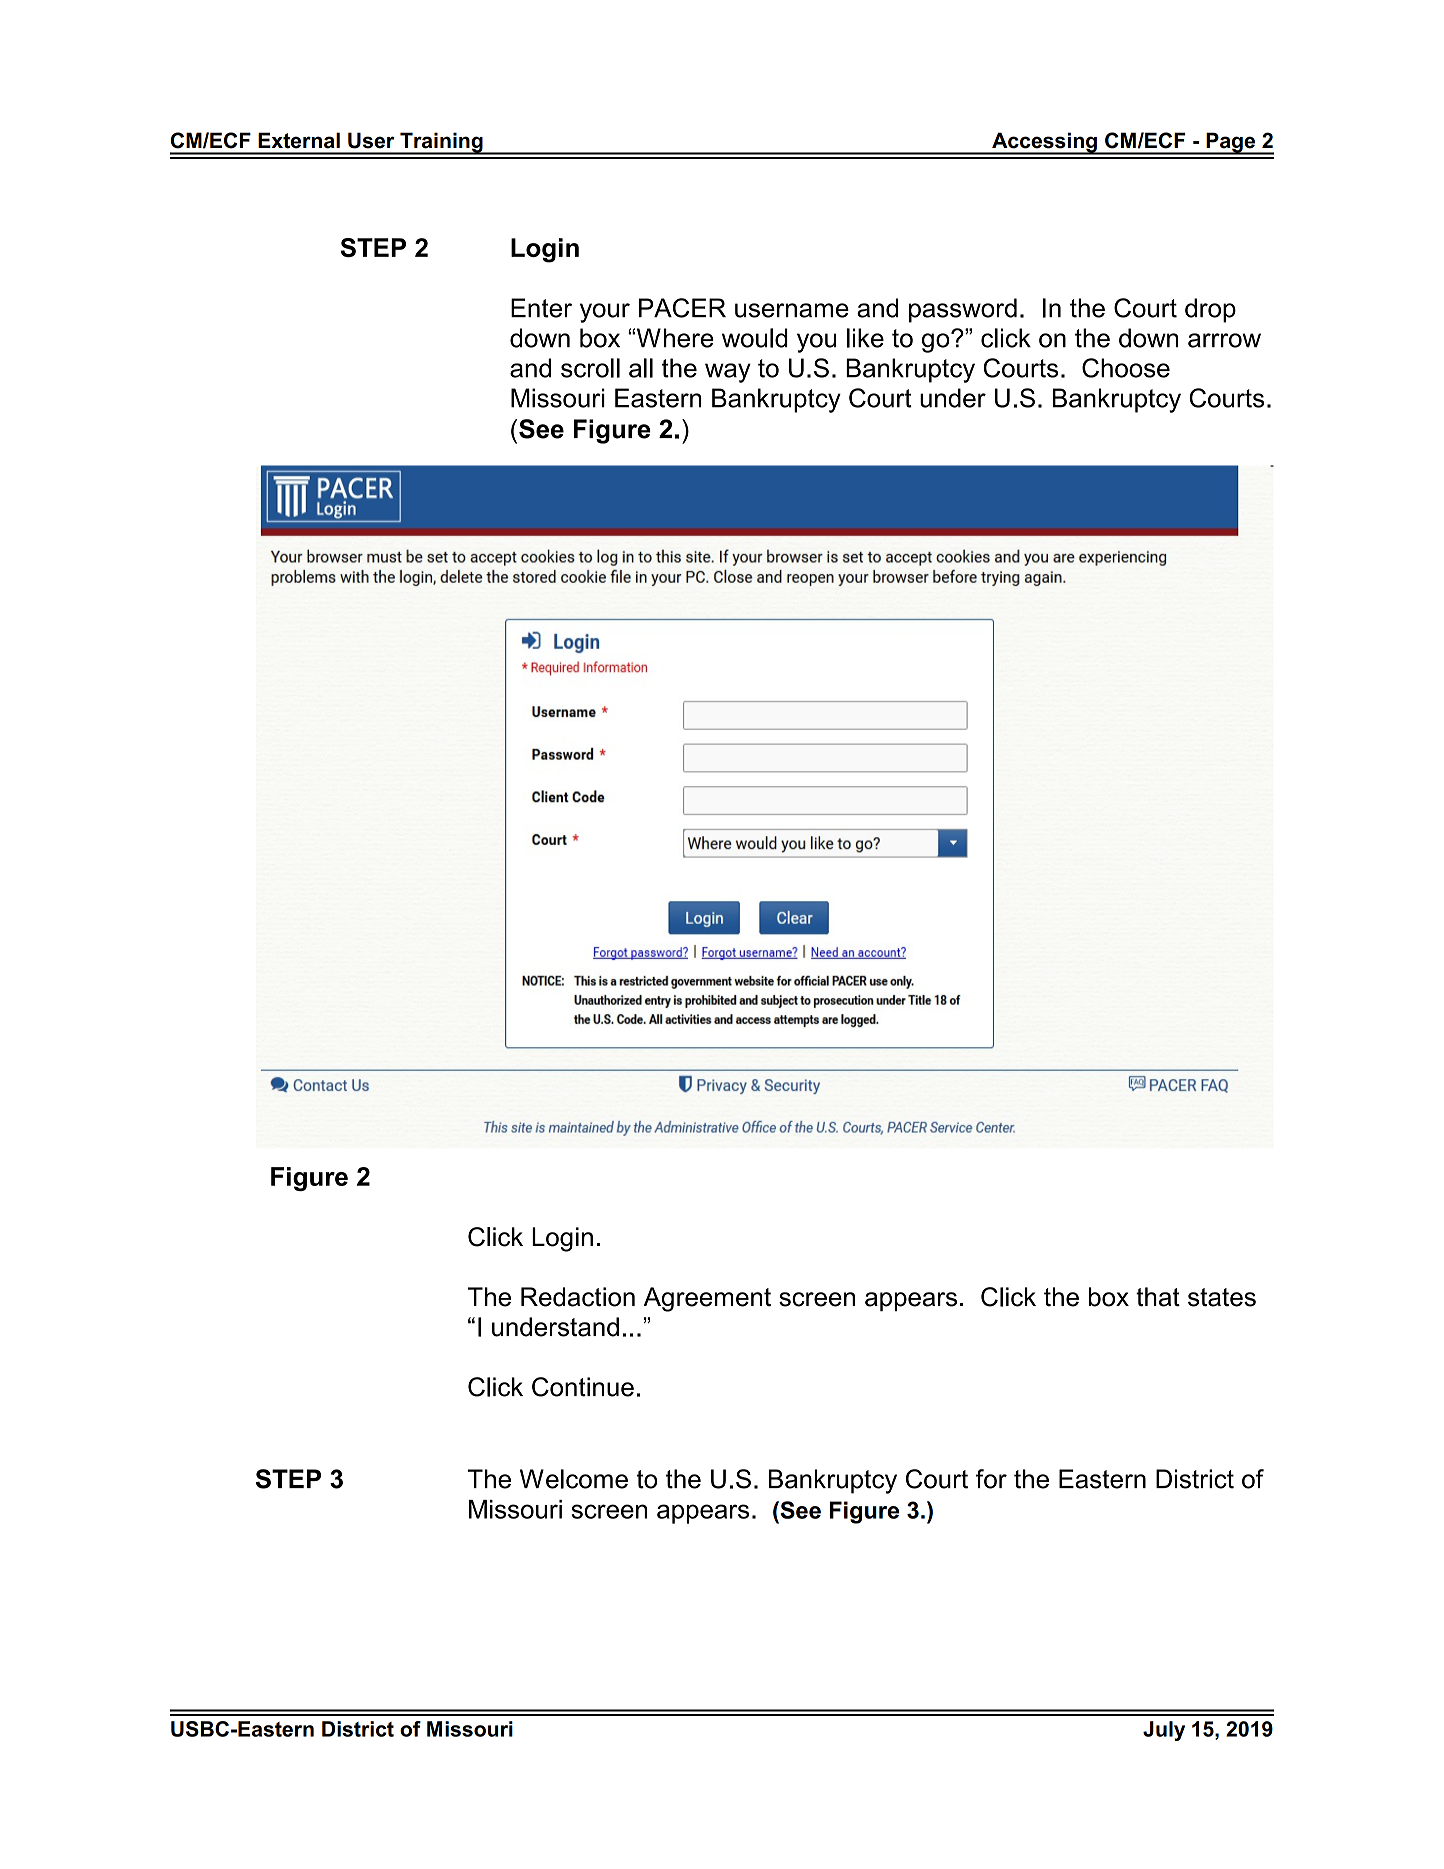 This page has width=1444, height=1869. What do you see at coordinates (574, 1479) in the page?
I see `Welcome` at bounding box center [574, 1479].
